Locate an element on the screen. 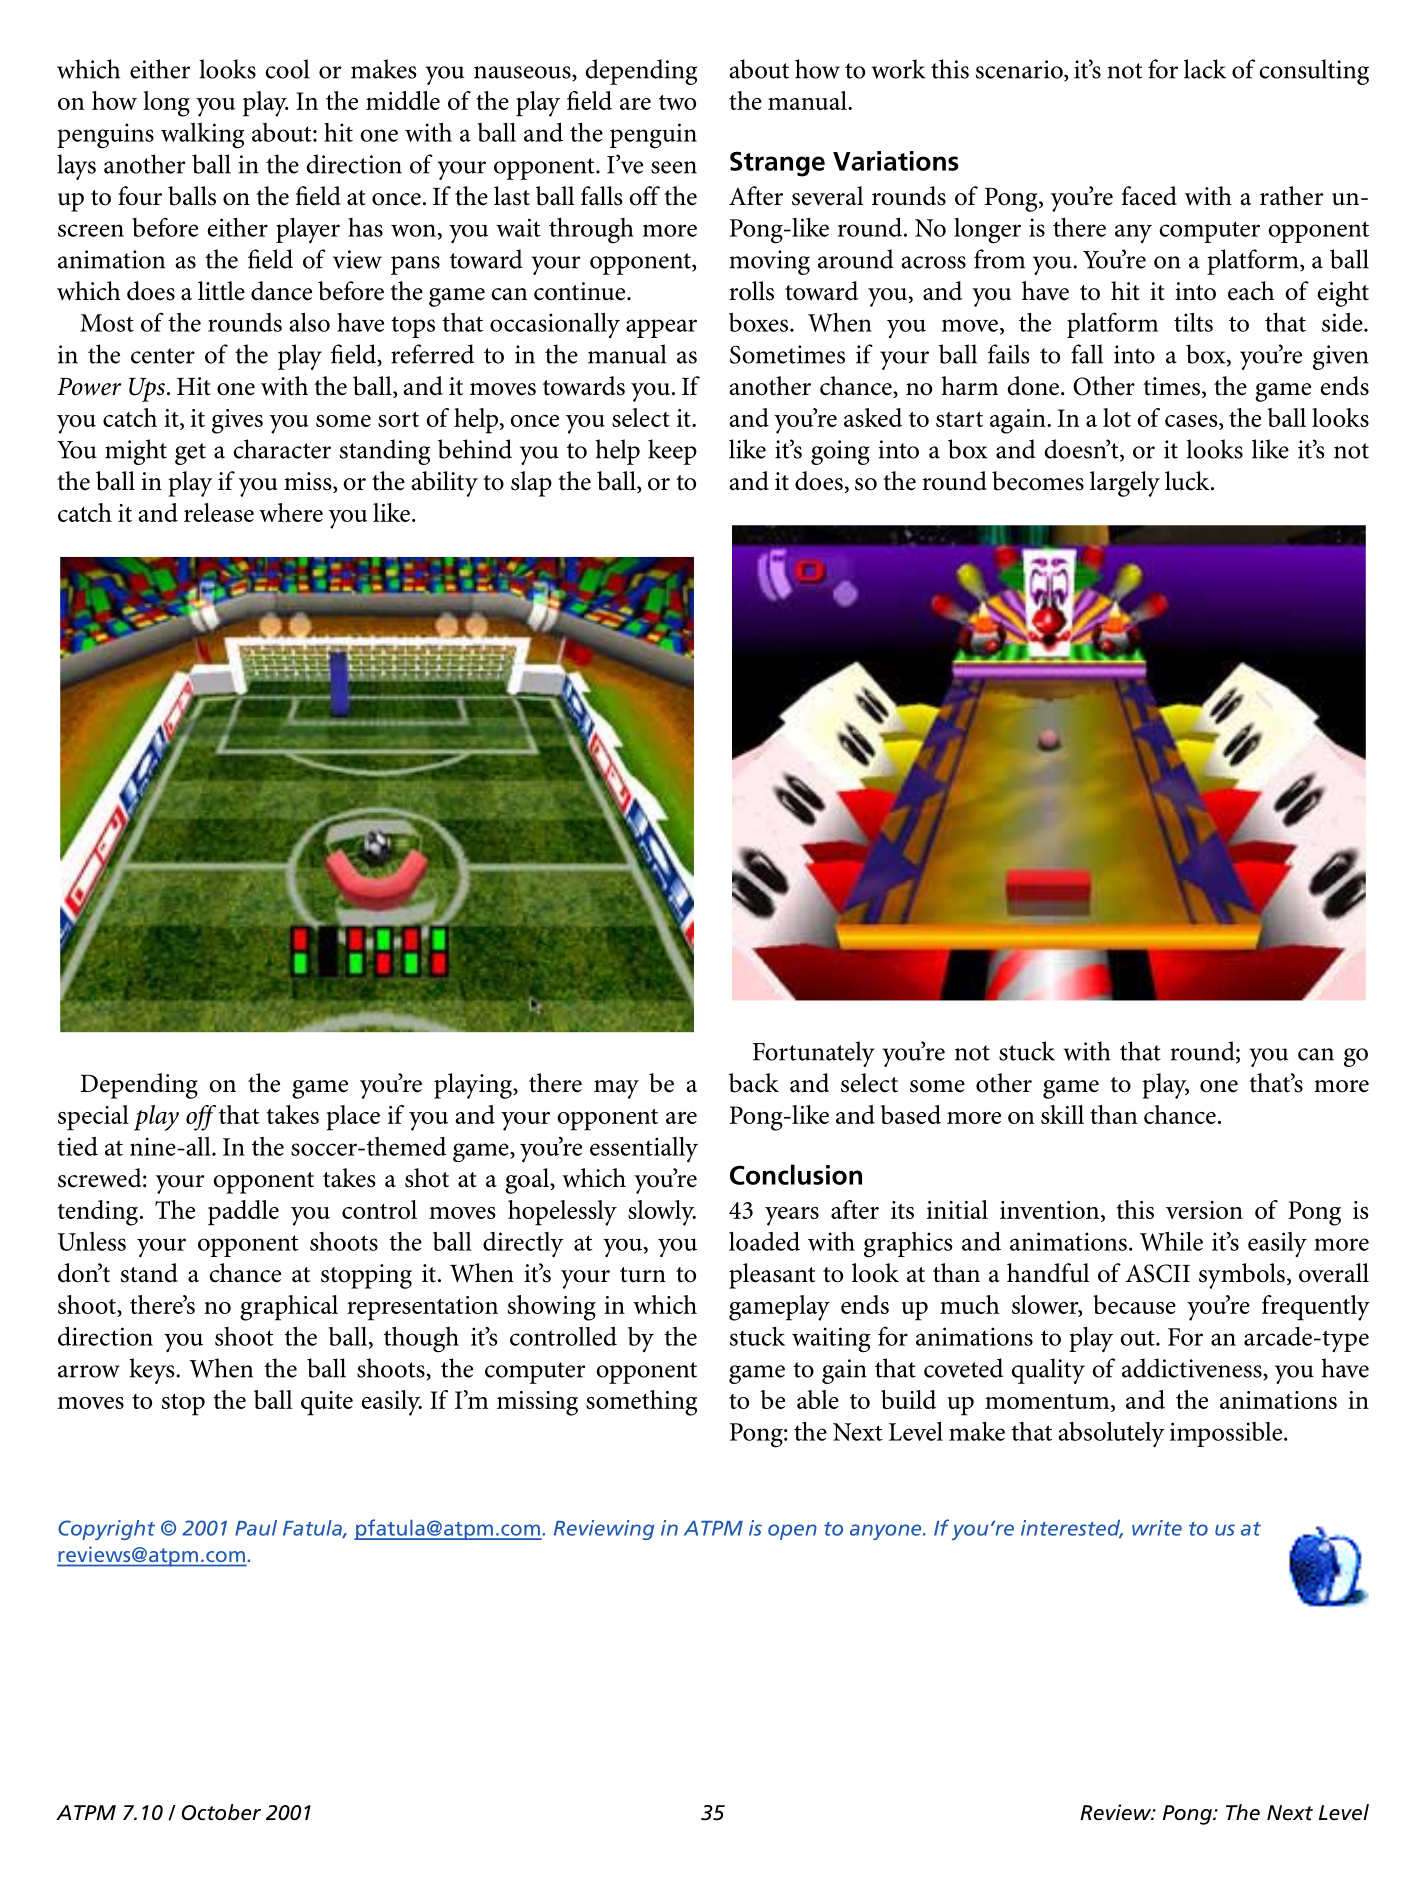 The image size is (1426, 1901). lack is located at coordinates (1205, 69).
